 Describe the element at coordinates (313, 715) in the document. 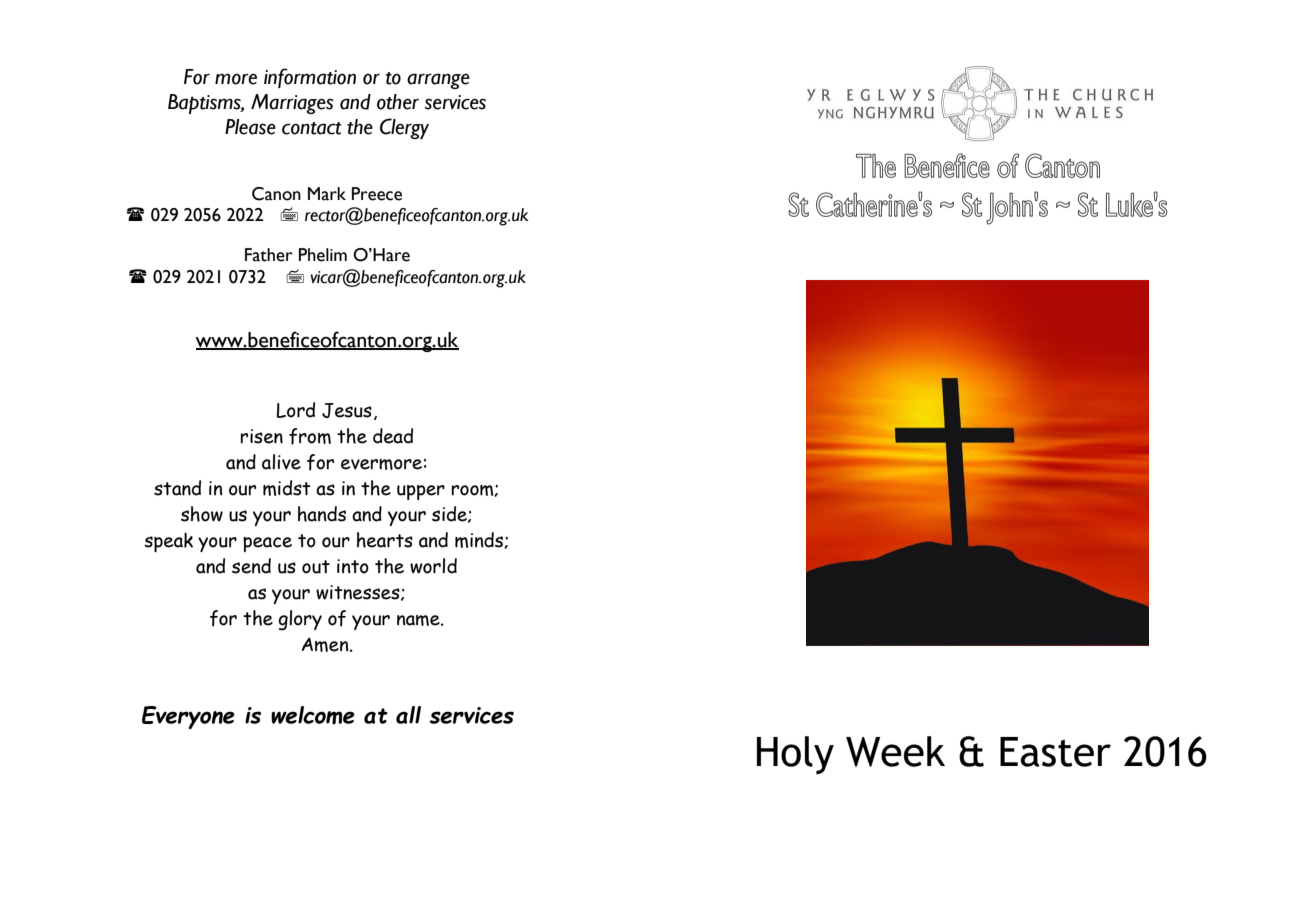

I see `welcome` at that location.
